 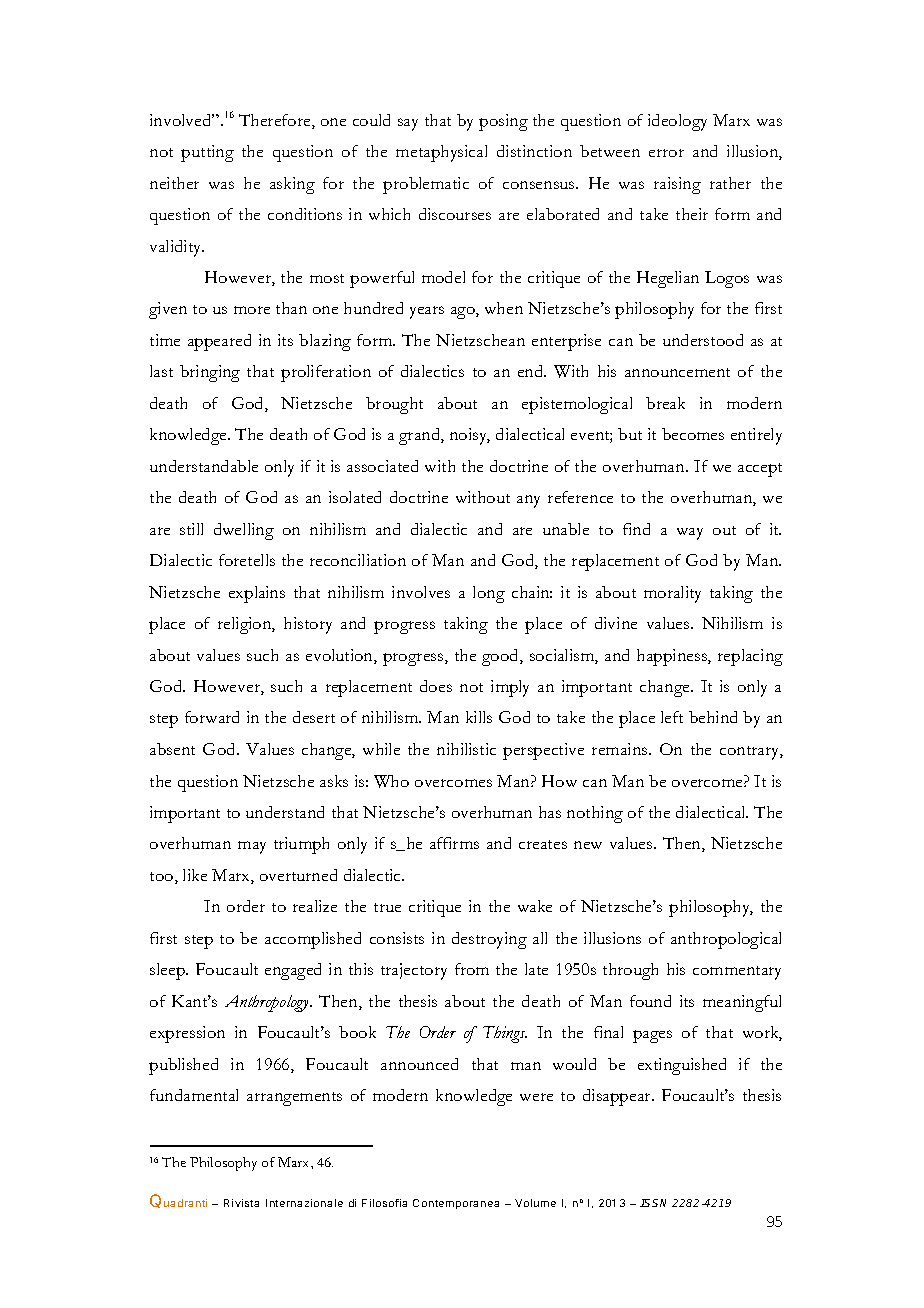 What do you see at coordinates (726, 940) in the screenshot?
I see `anthropological` at bounding box center [726, 940].
